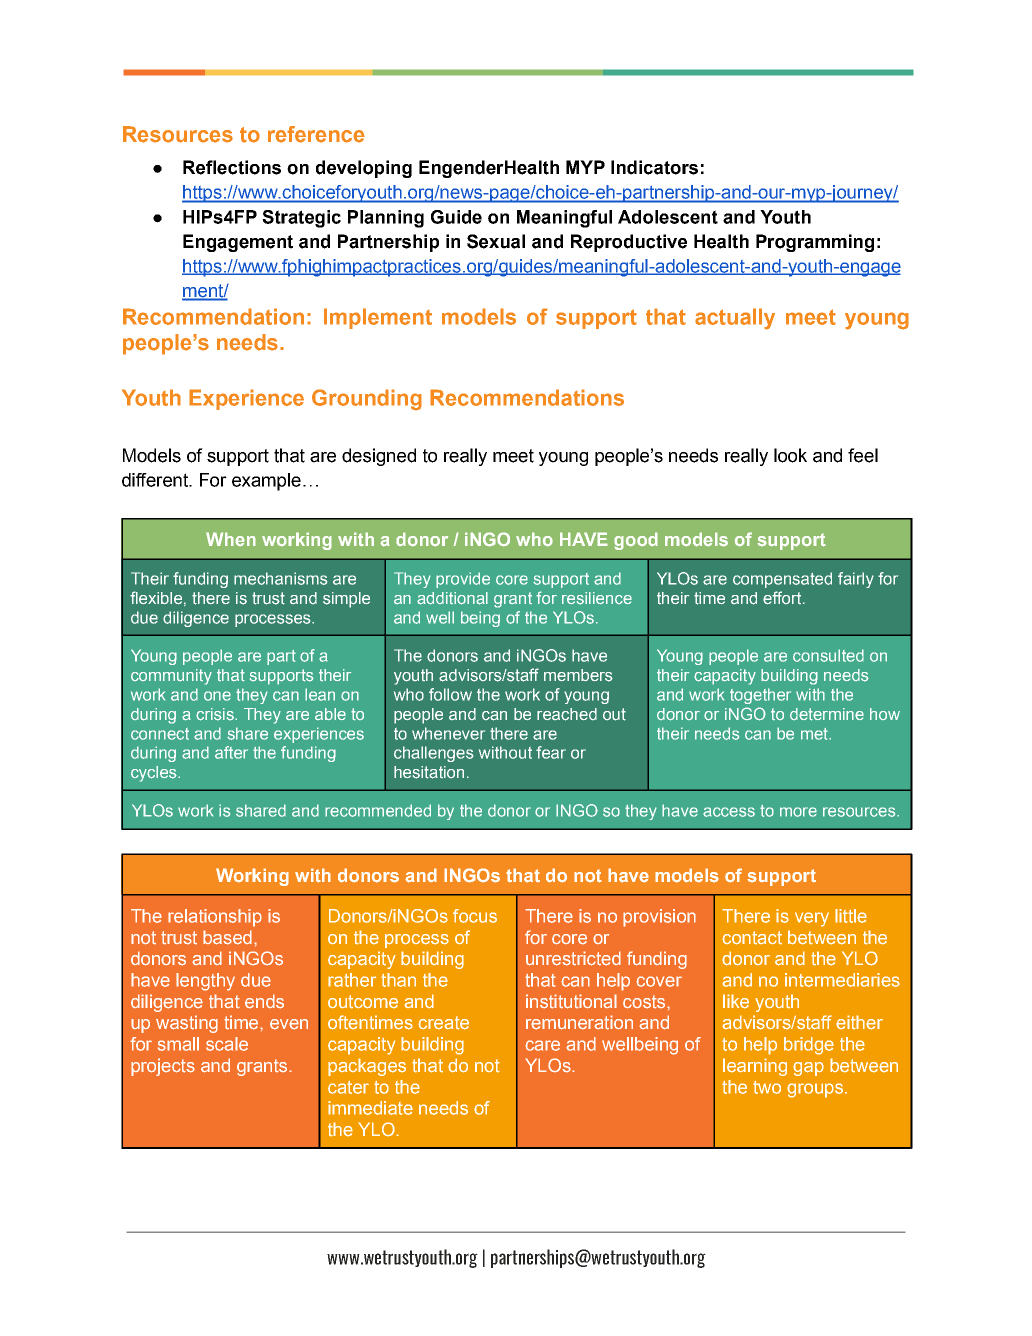  I want to click on designed, so click(379, 457).
